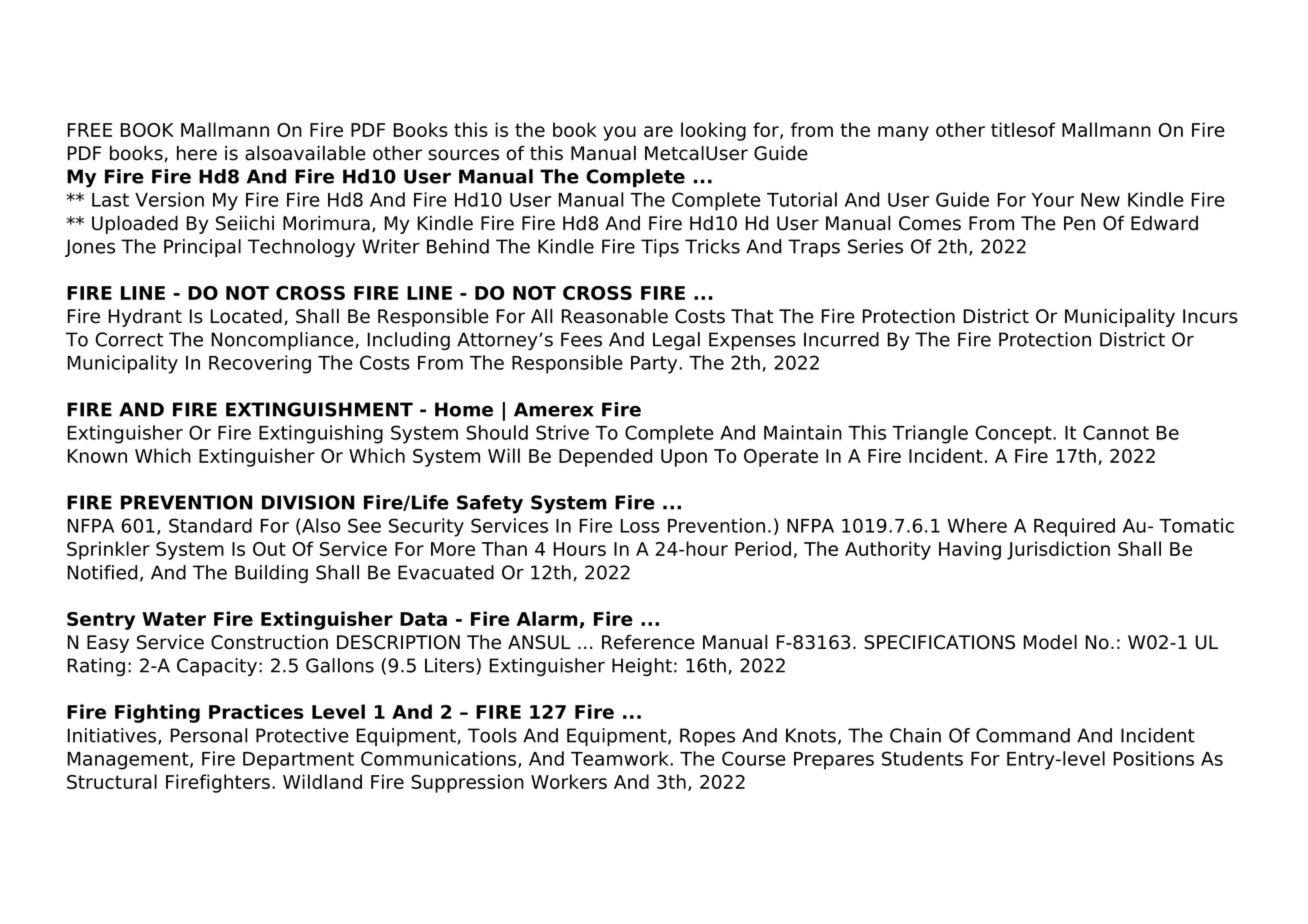  What do you see at coordinates (321, 434) in the screenshot?
I see `Extinguishing` at bounding box center [321, 434].
